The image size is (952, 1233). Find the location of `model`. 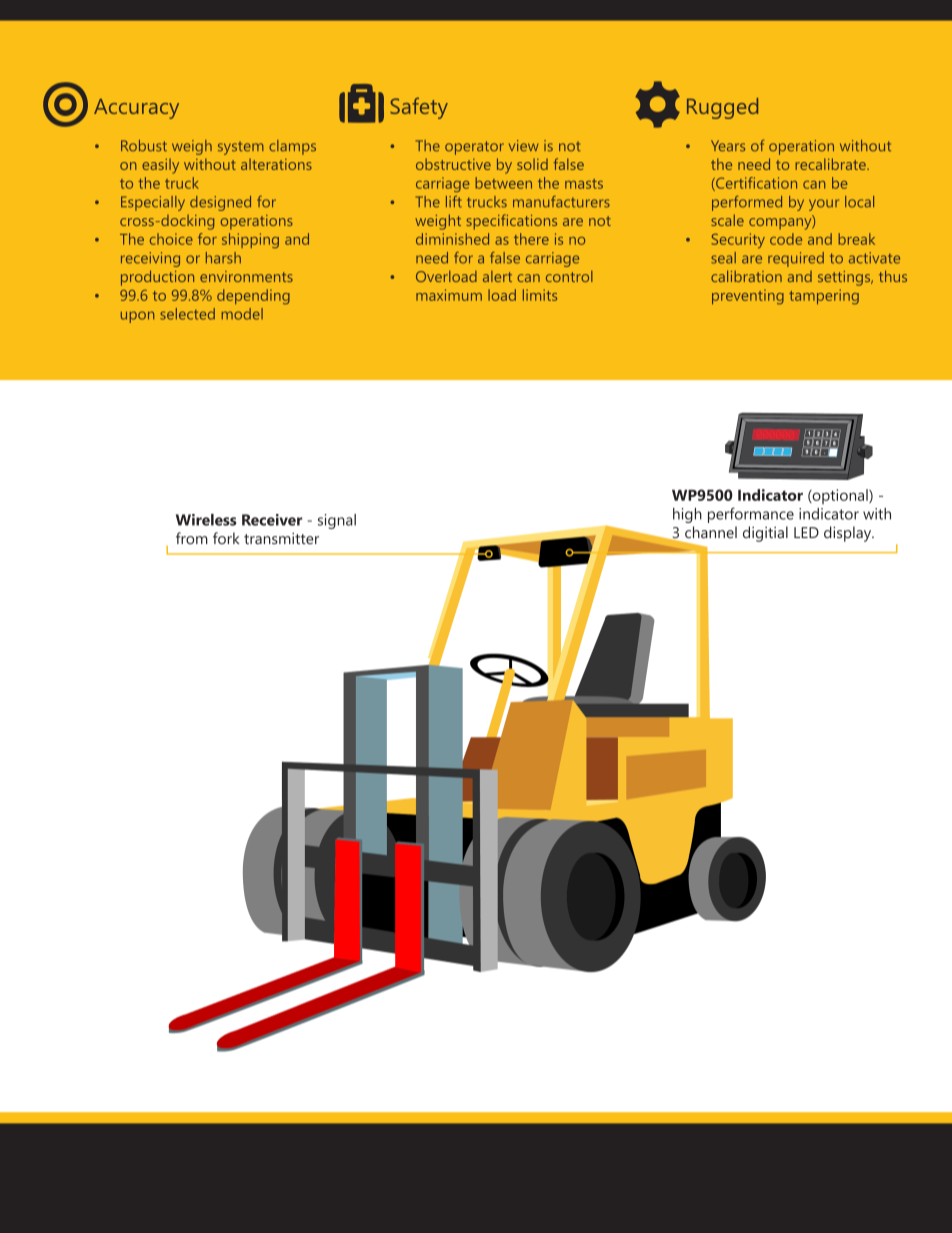

model is located at coordinates (242, 314).
